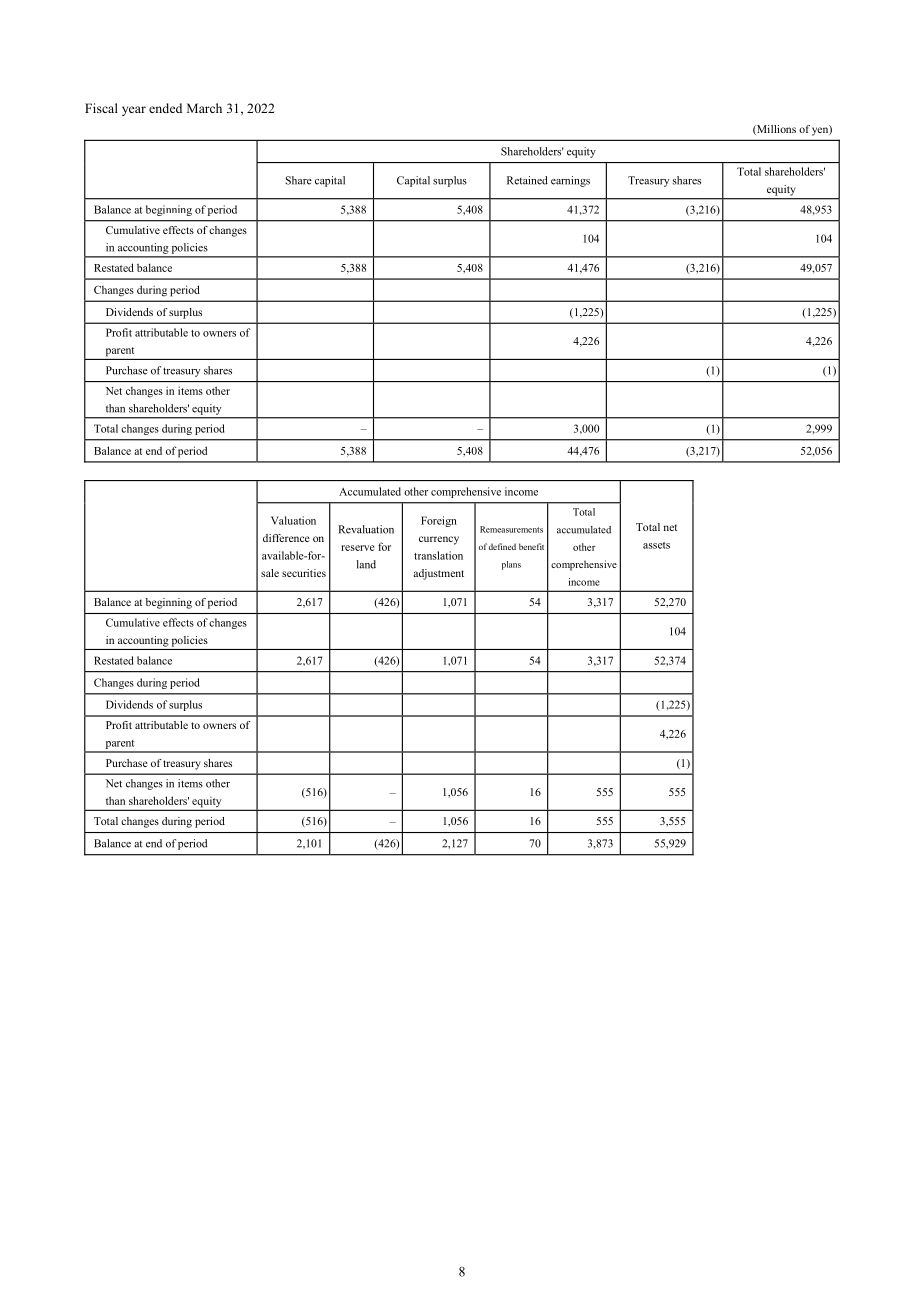  Describe the element at coordinates (656, 545) in the image. I see `assets` at that location.
